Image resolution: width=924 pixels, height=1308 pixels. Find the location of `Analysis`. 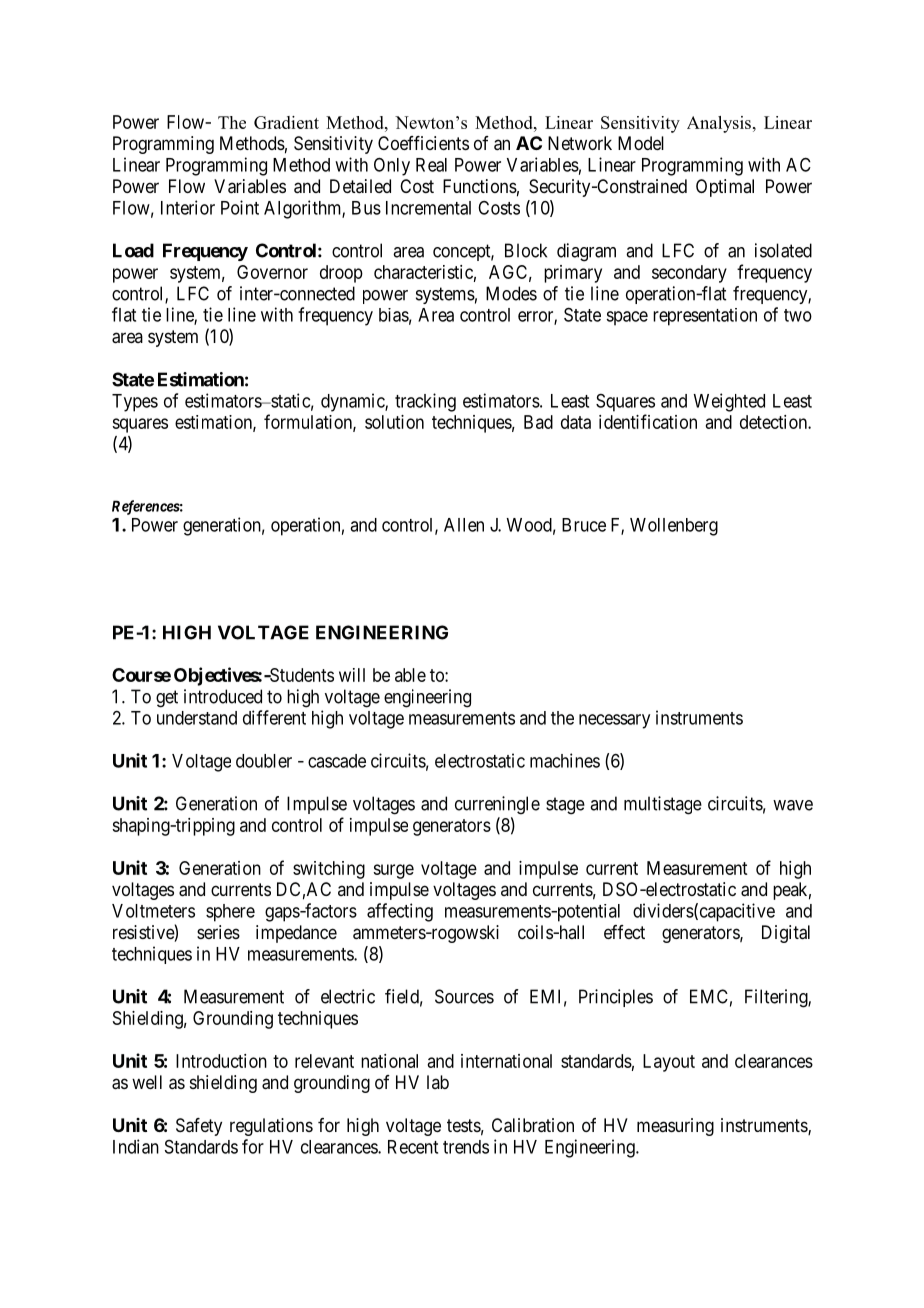

Analysis is located at coordinates (719, 124).
